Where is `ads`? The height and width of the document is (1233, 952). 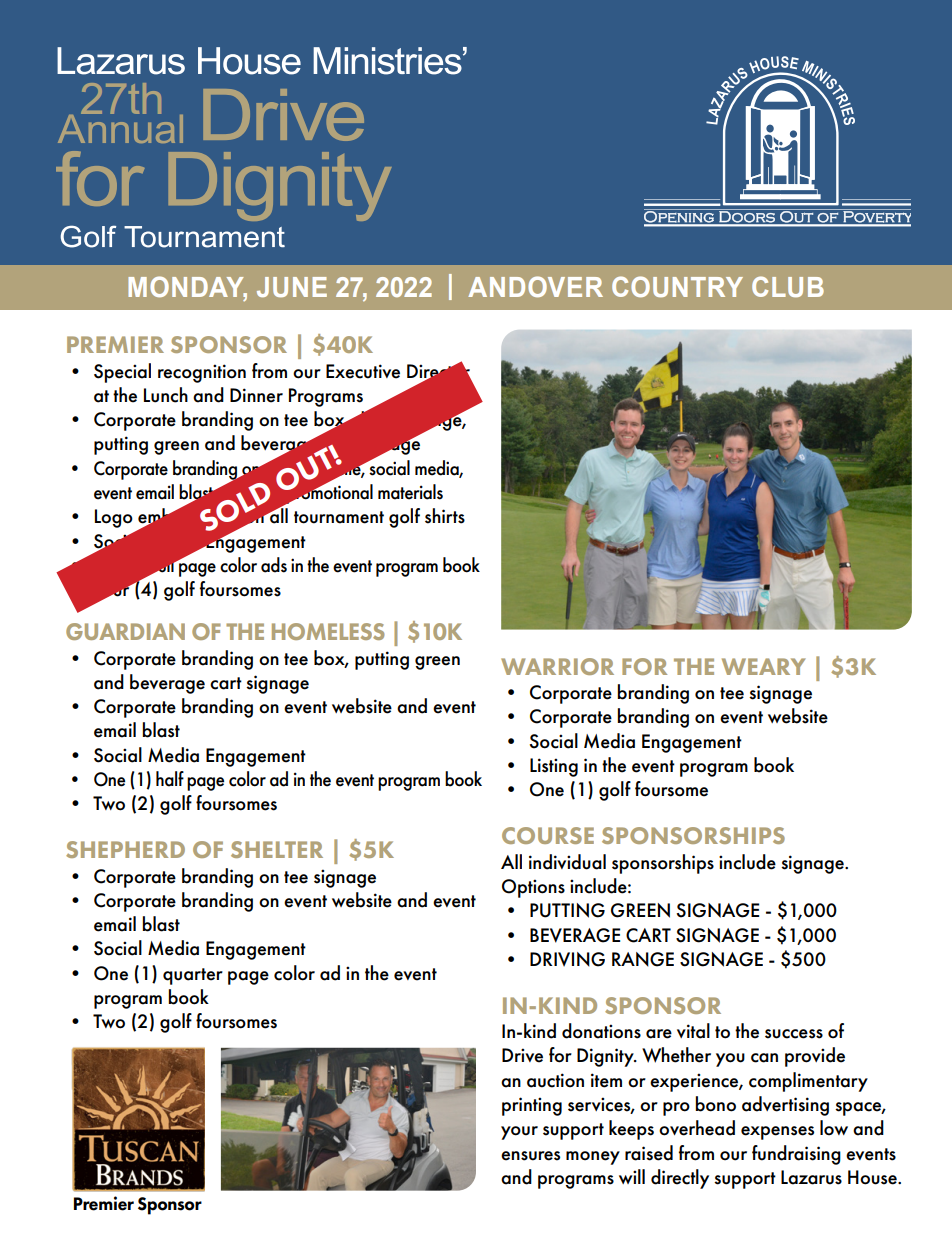 ads is located at coordinates (274, 565).
